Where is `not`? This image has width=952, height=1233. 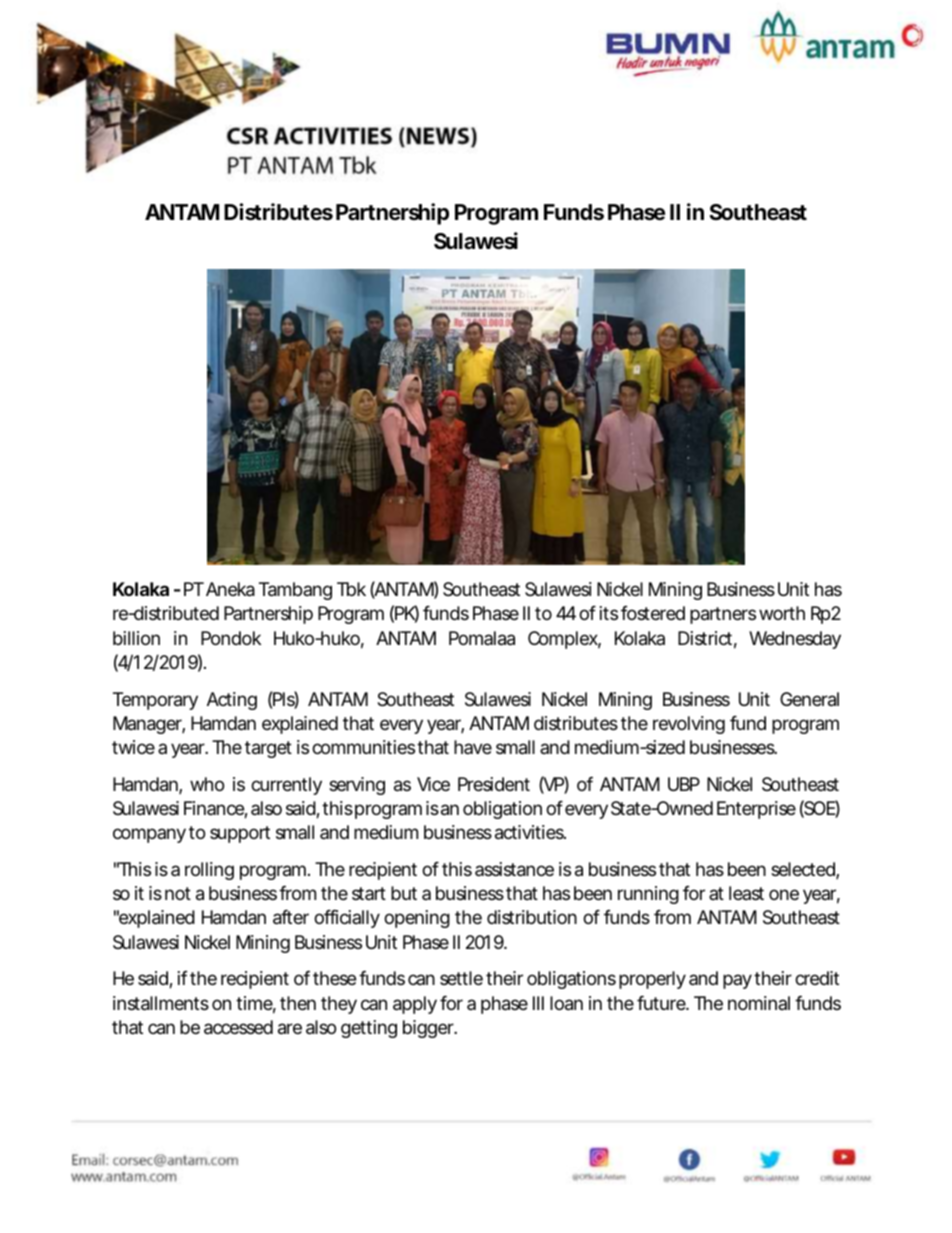
not is located at coordinates (178, 893).
